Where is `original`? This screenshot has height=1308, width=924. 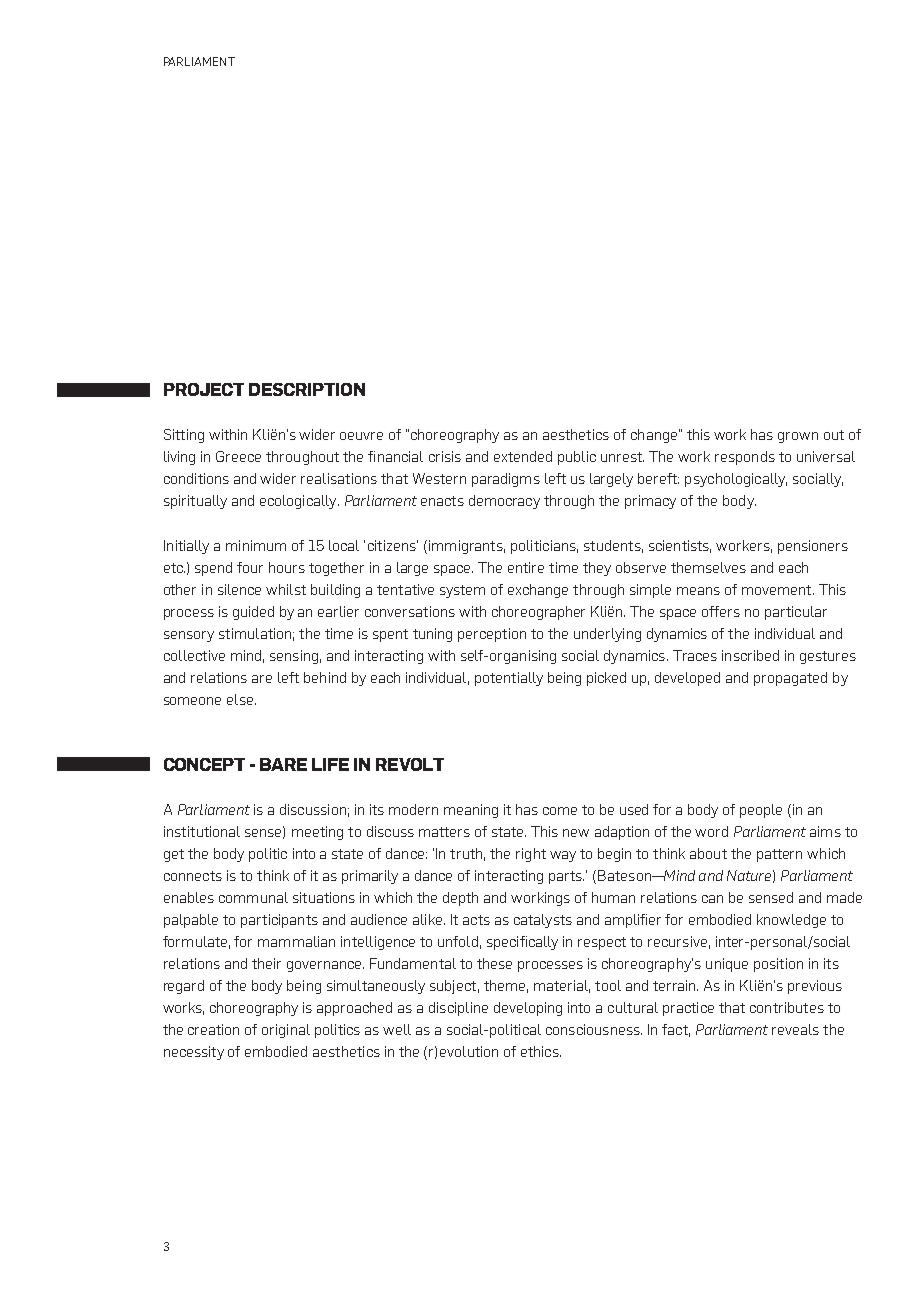 original is located at coordinates (286, 1031).
